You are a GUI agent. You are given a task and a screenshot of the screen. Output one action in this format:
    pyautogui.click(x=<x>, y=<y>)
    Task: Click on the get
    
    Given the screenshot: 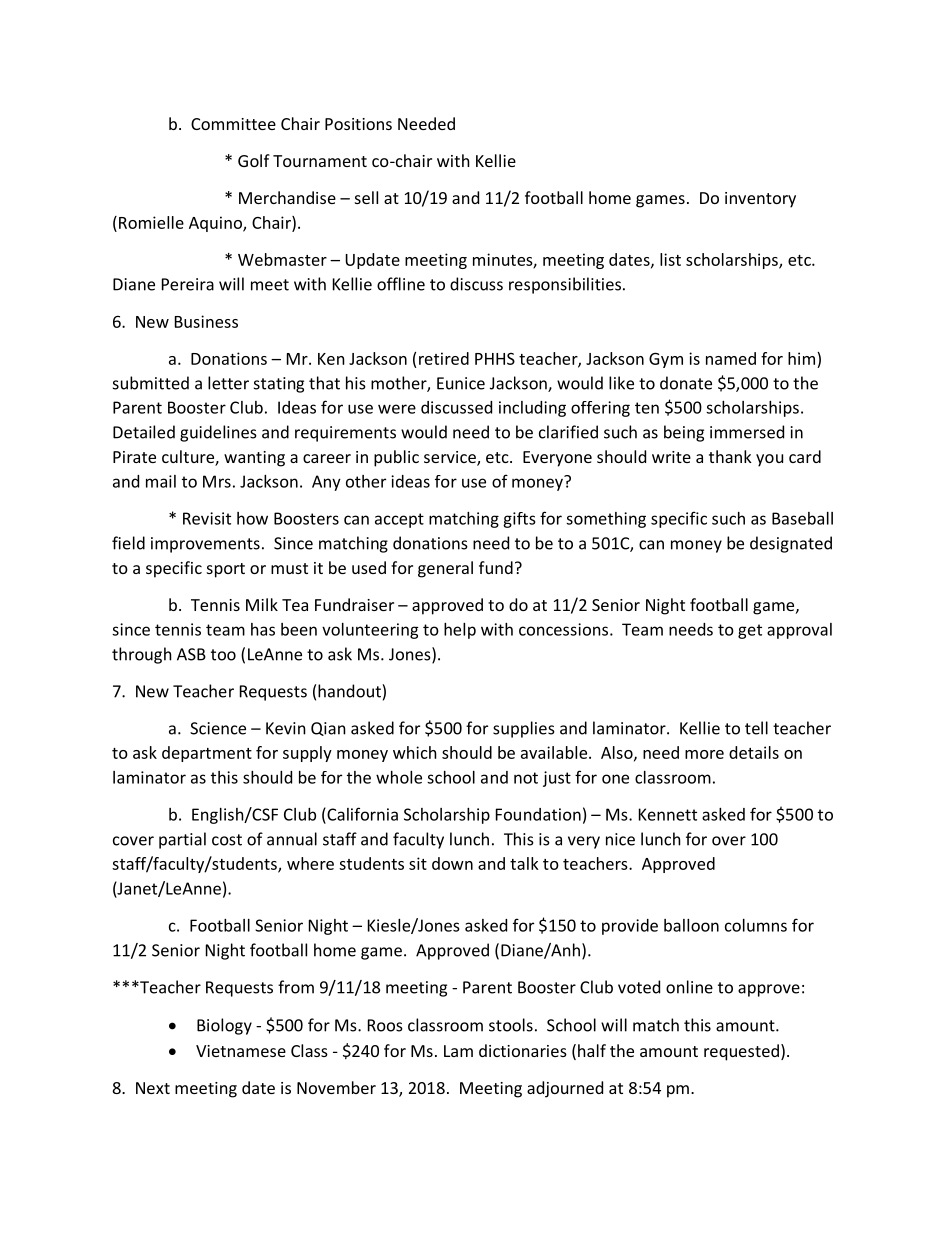 What is the action you would take?
    pyautogui.click(x=750, y=631)
